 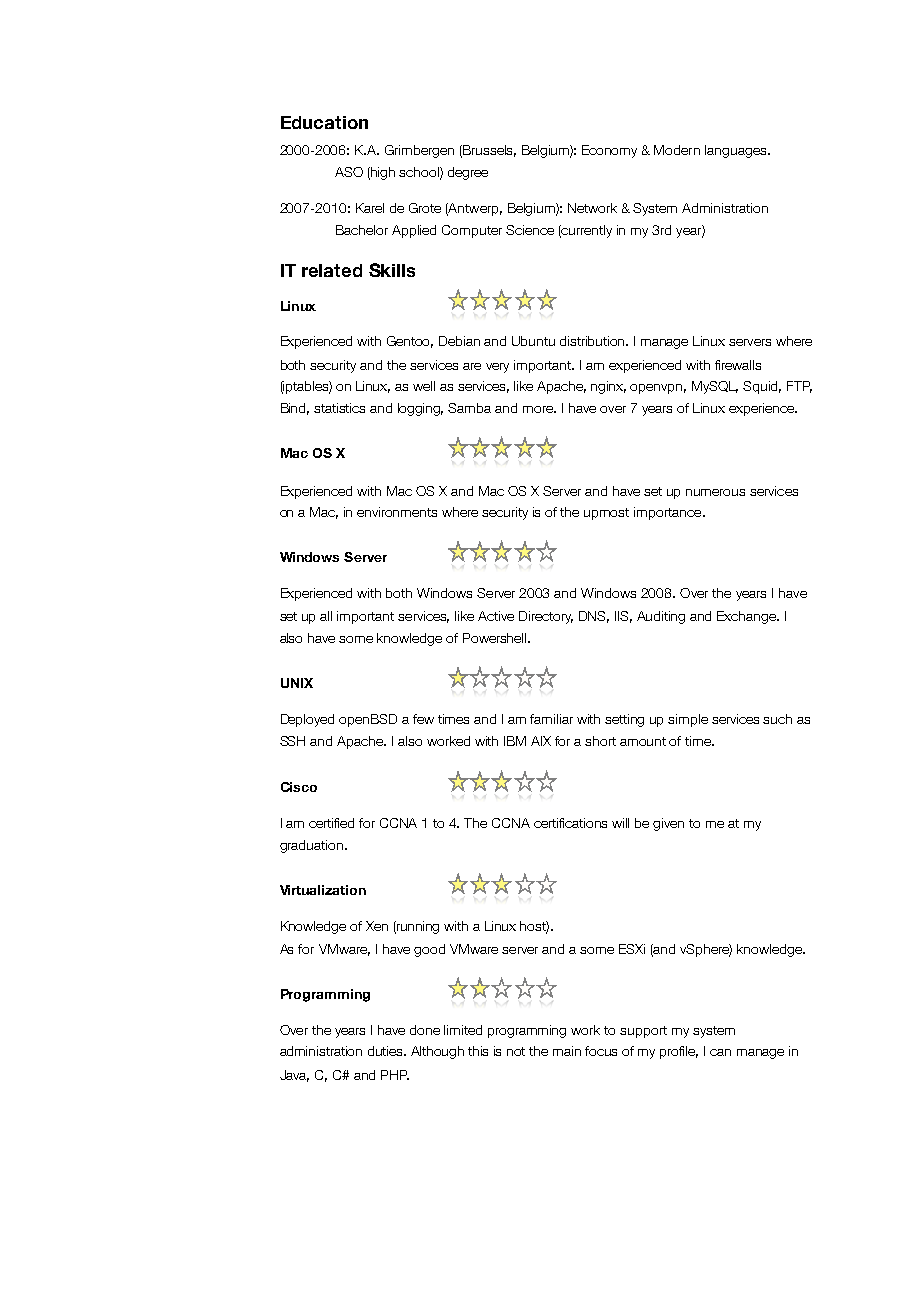 What do you see at coordinates (567, 1051) in the page?
I see `main` at bounding box center [567, 1051].
